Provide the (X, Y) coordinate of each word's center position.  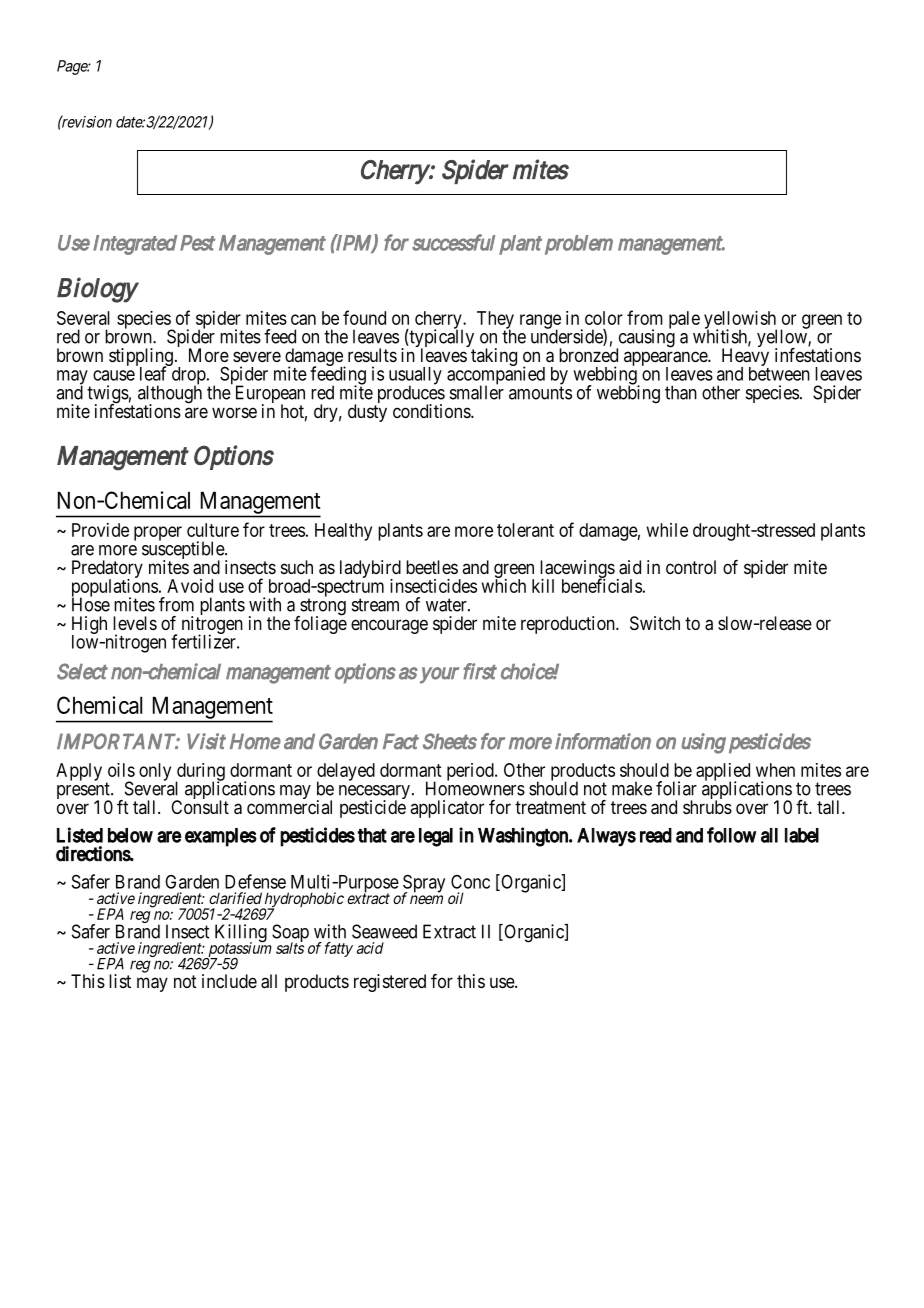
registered (390, 983)
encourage (389, 626)
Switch (655, 623)
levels (135, 623)
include (229, 981)
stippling (141, 358)
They (495, 321)
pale (684, 320)
